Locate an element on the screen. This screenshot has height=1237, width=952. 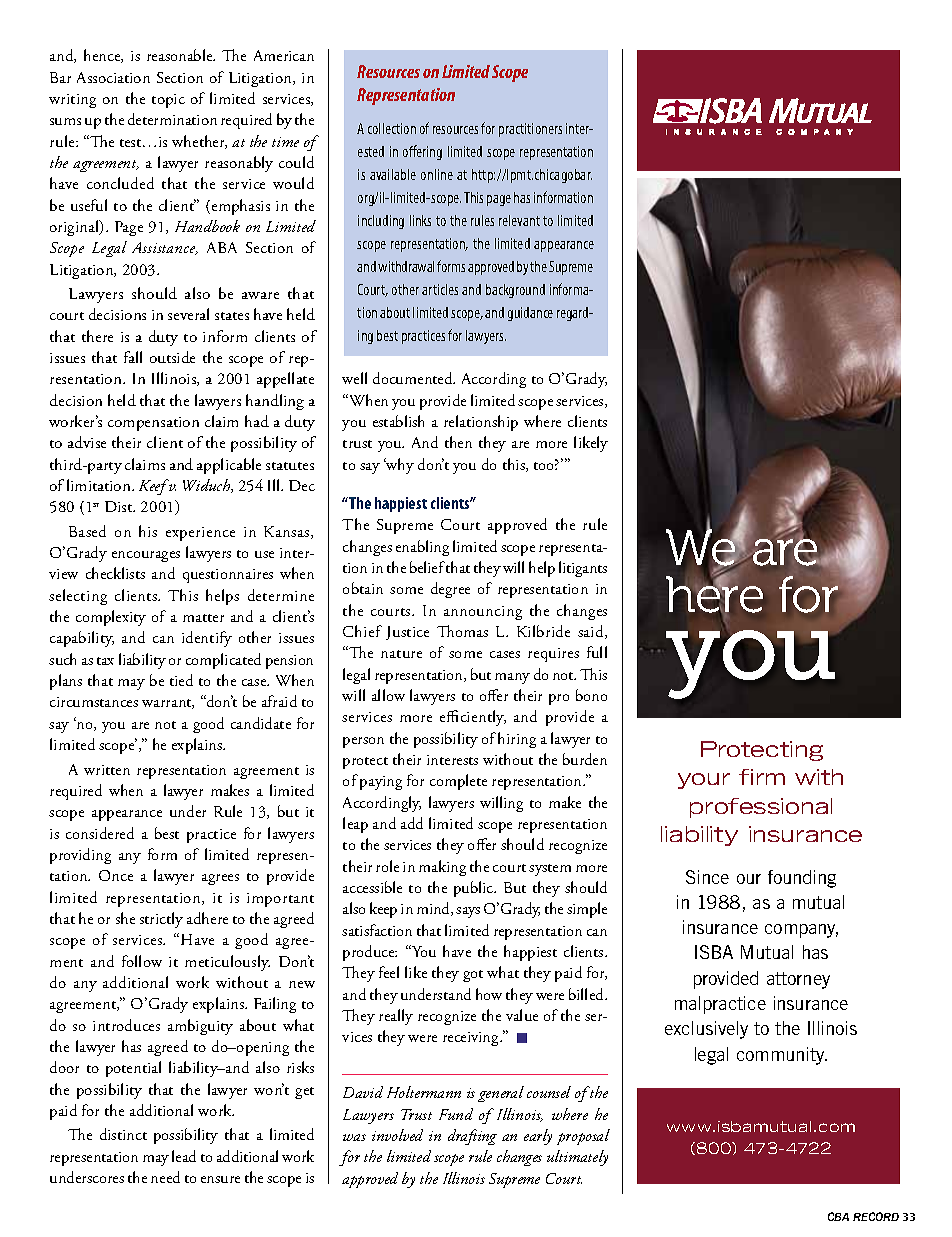
relevant is located at coordinates (519, 220).
